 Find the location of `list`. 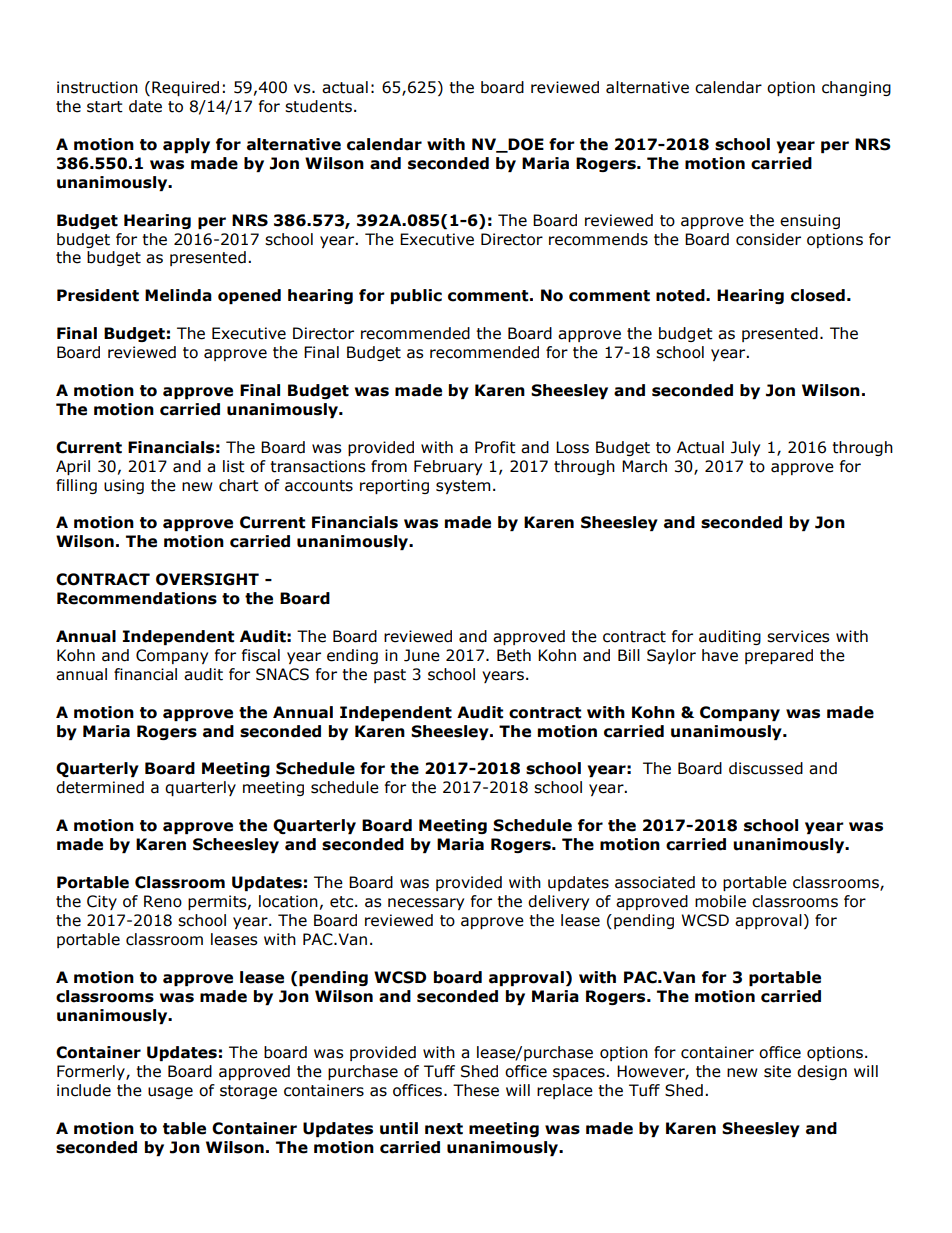

list is located at coordinates (234, 466).
